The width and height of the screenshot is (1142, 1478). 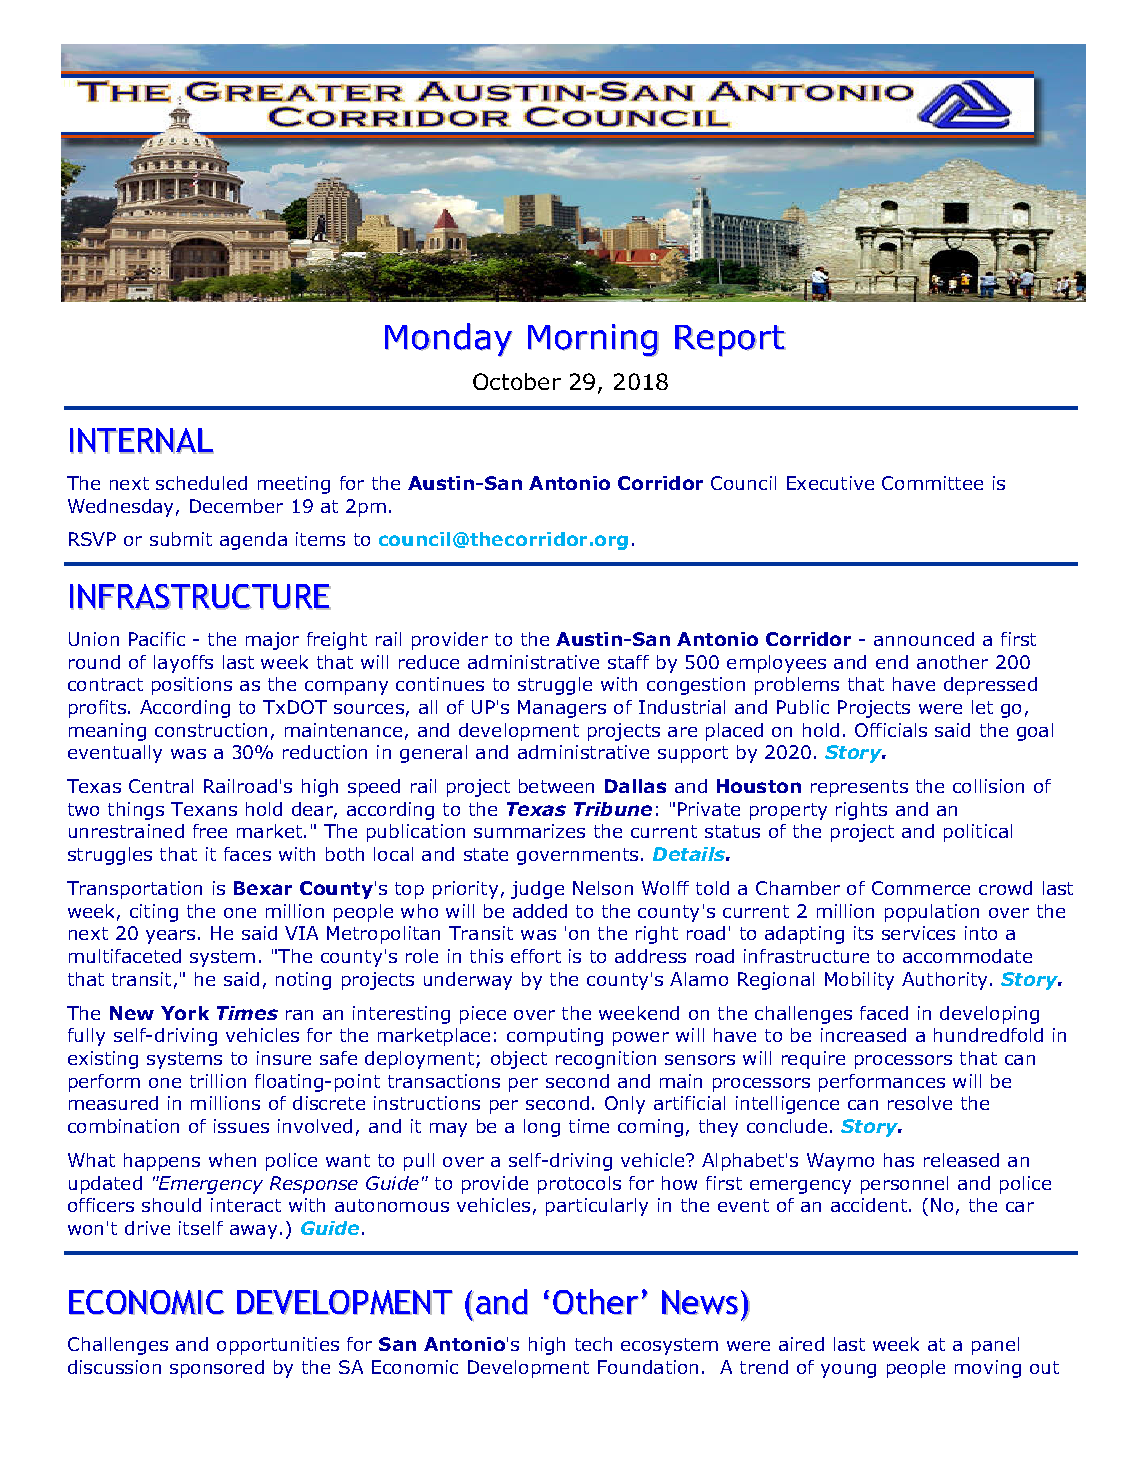 What do you see at coordinates (593, 1344) in the screenshot?
I see `tech` at bounding box center [593, 1344].
